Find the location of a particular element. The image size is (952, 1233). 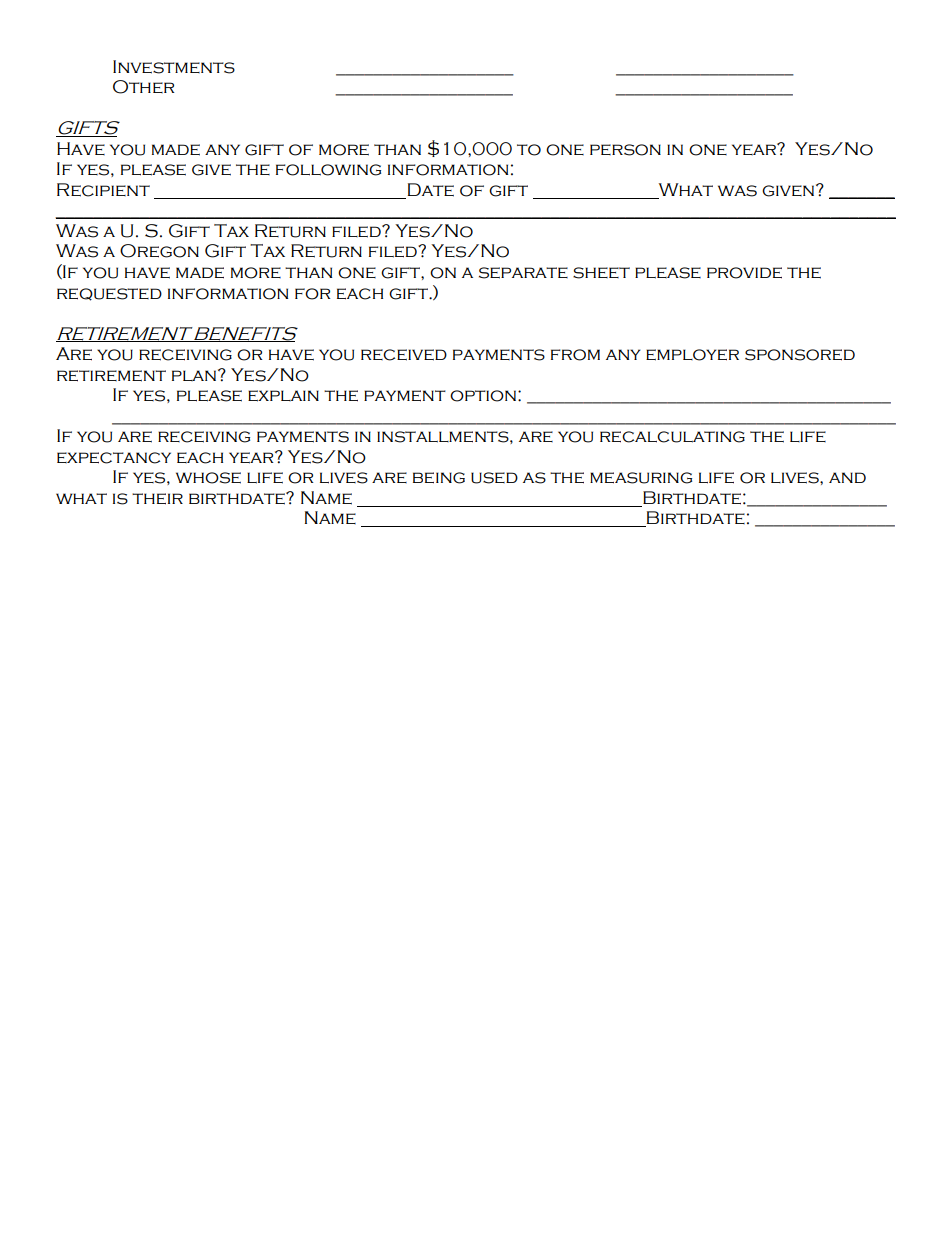

following is located at coordinates (328, 170).
